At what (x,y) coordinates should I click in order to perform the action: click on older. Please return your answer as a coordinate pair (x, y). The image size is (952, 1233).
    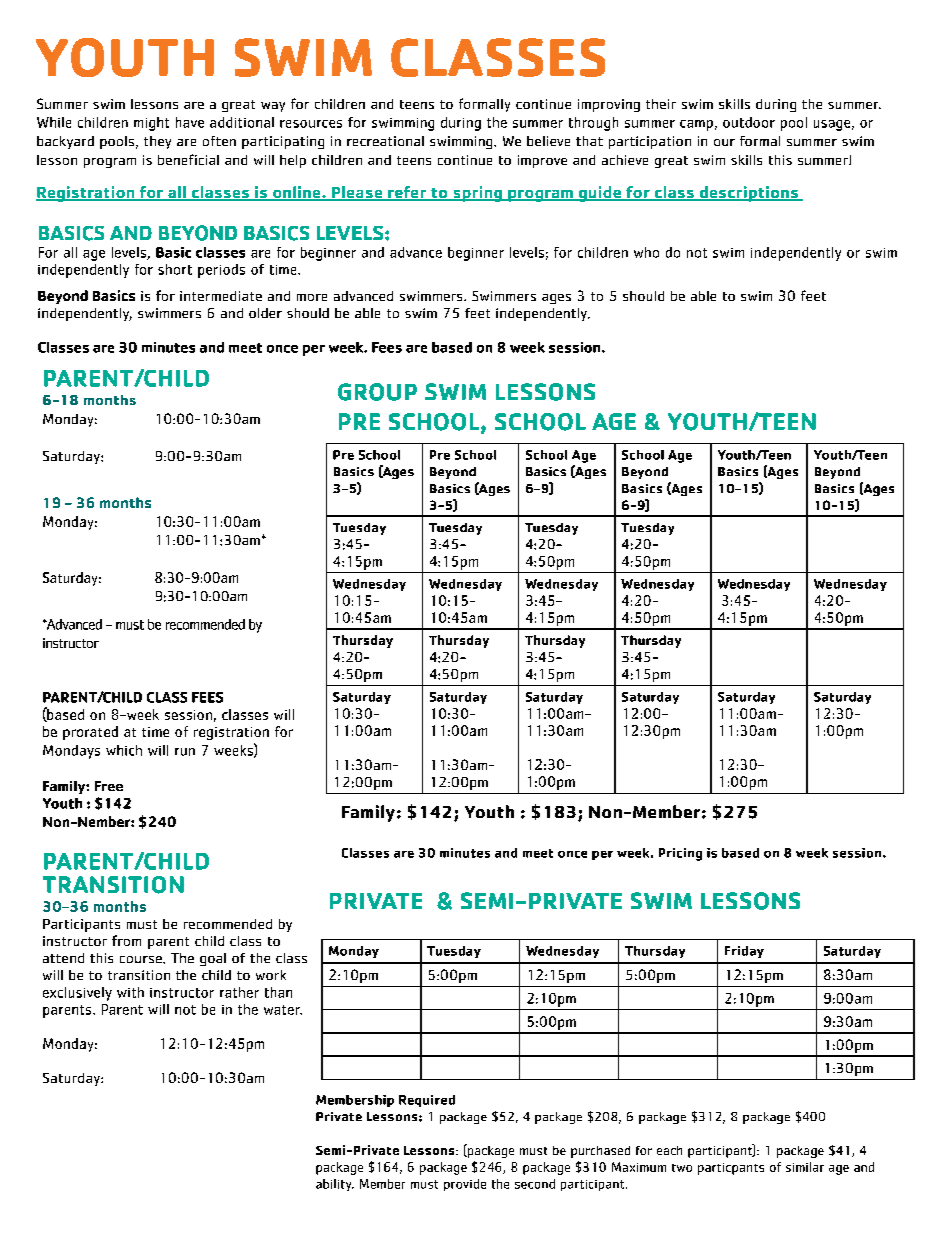
    Looking at the image, I should click on (265, 313).
